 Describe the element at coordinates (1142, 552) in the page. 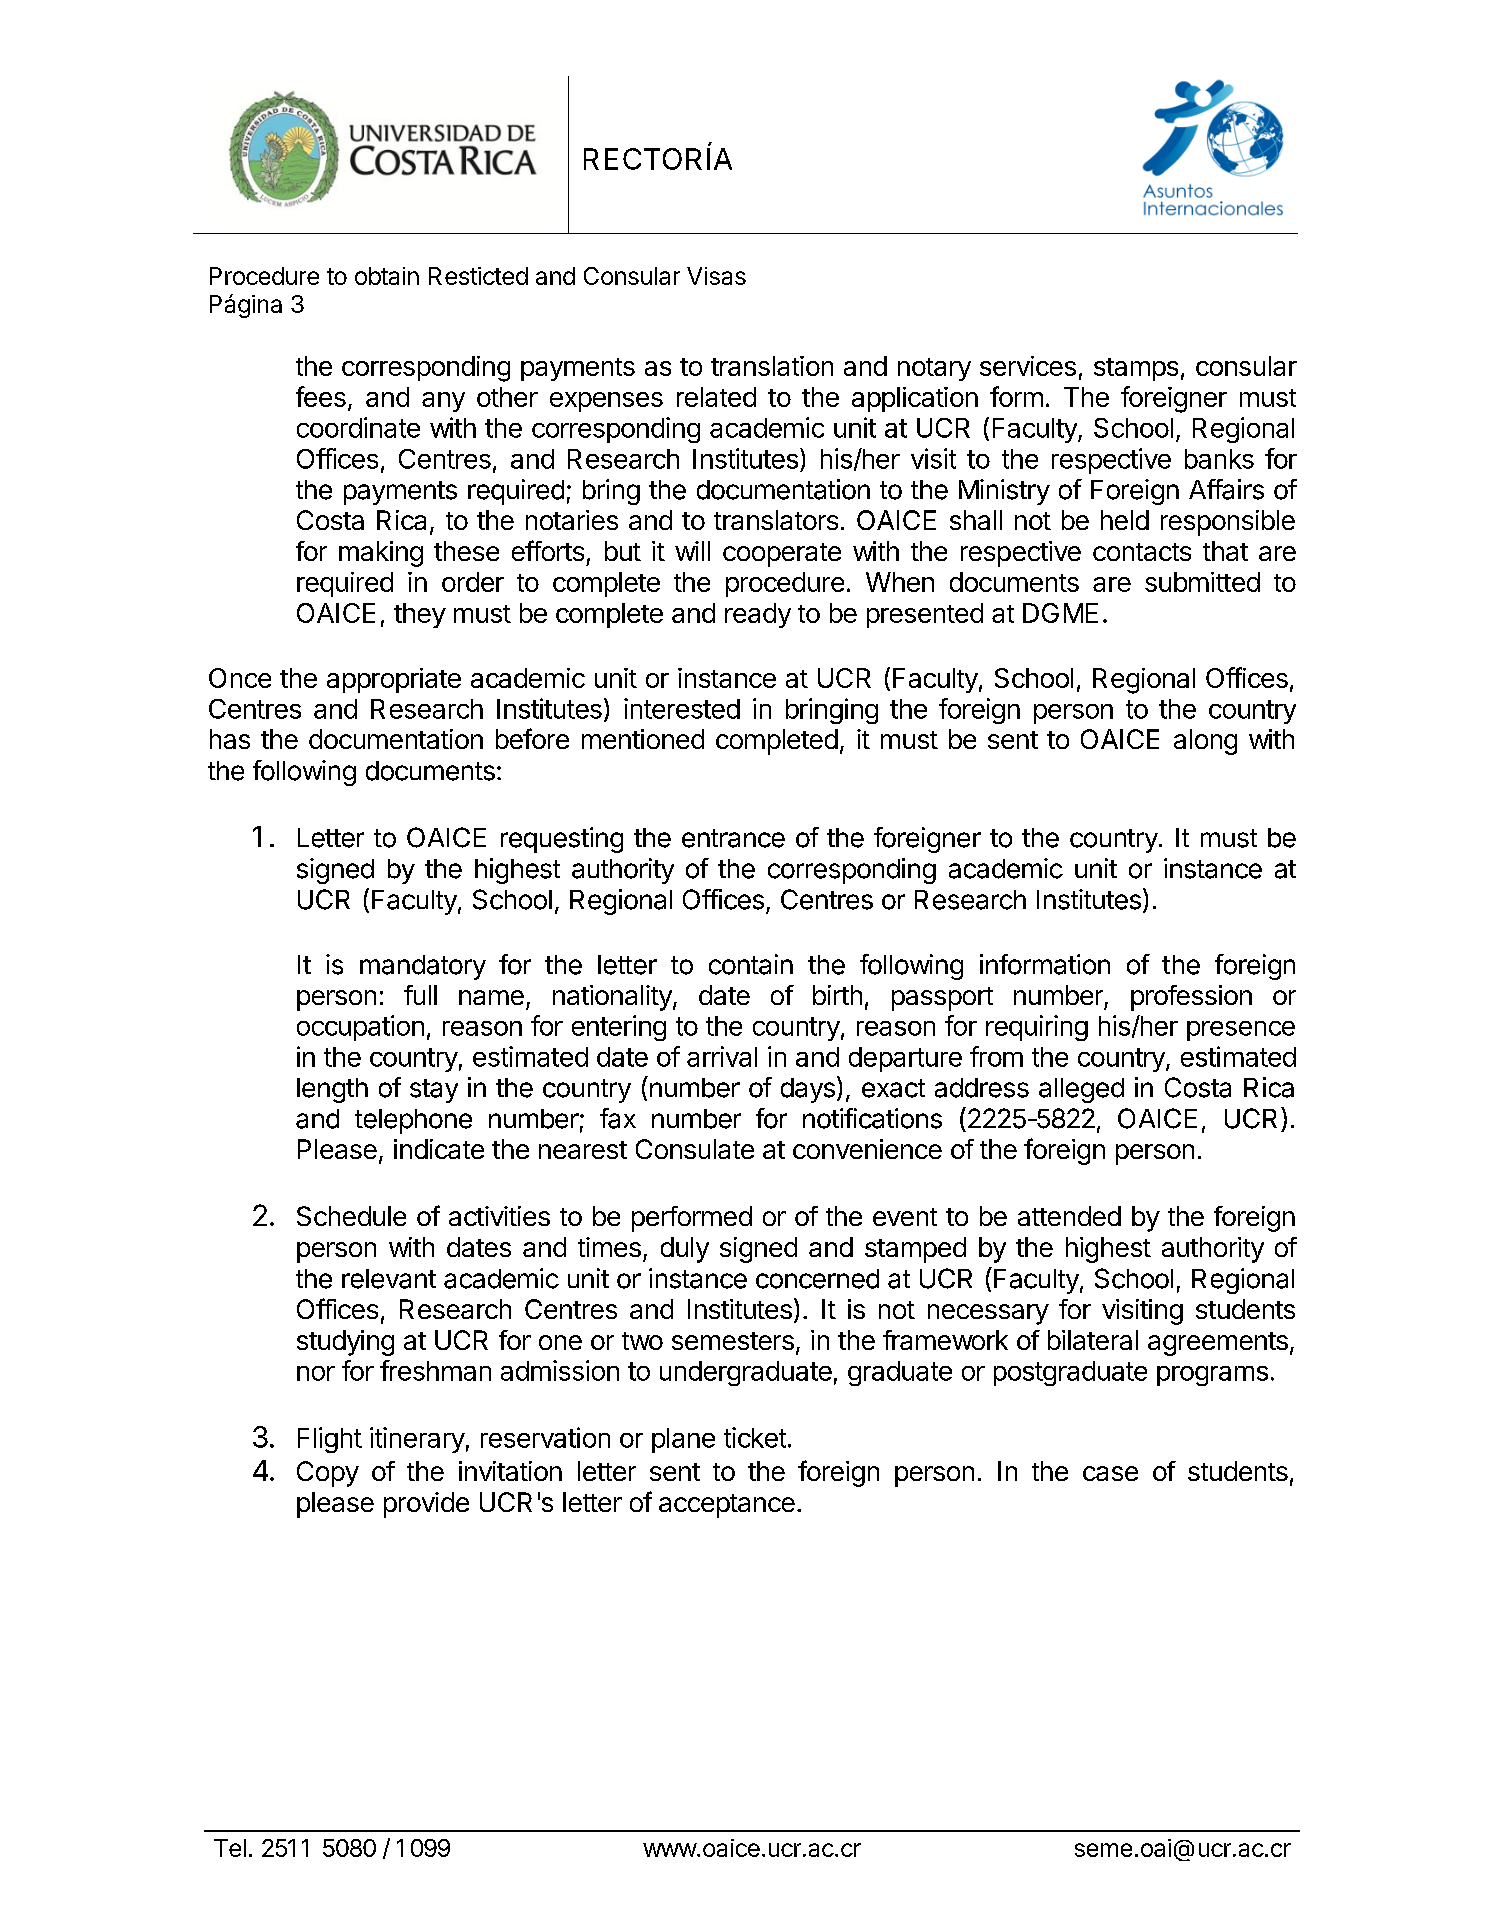

I see `contacts` at that location.
